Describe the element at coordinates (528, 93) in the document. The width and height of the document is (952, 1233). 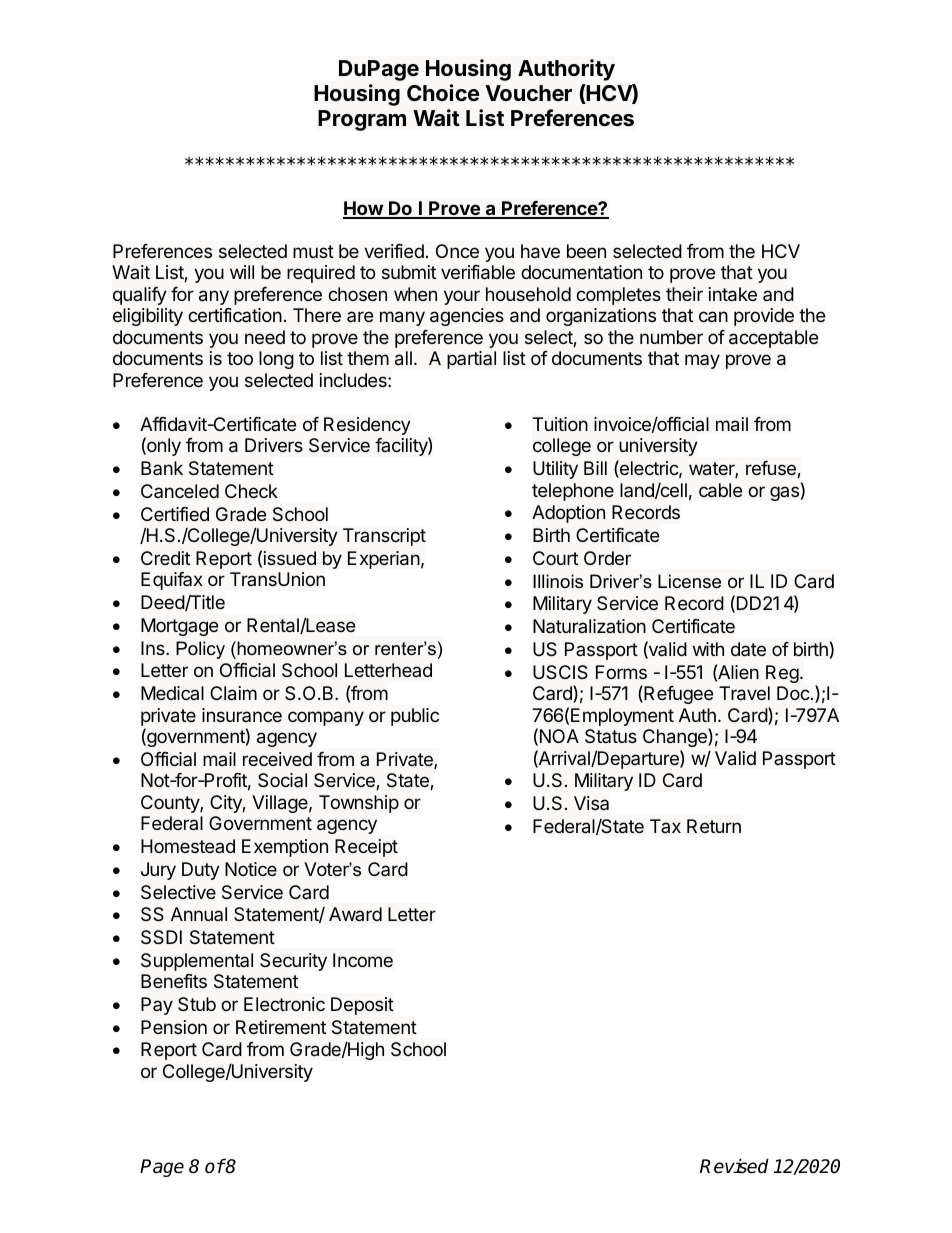
I see `Voucher` at that location.
